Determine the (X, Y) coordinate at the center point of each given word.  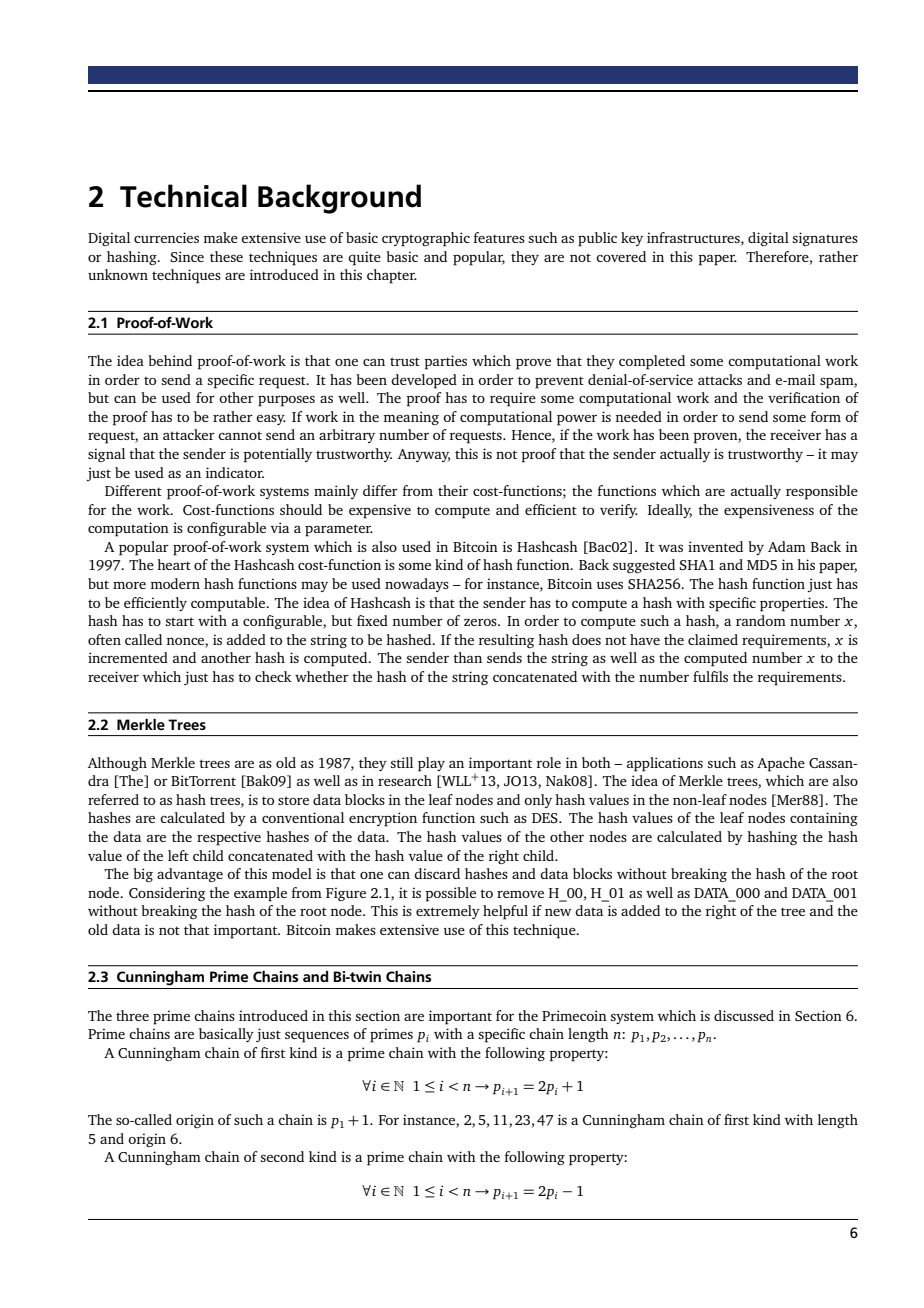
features (499, 237)
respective (229, 838)
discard (437, 873)
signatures (825, 239)
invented (715, 546)
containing (824, 819)
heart (174, 564)
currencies (166, 237)
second (282, 1156)
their (453, 490)
